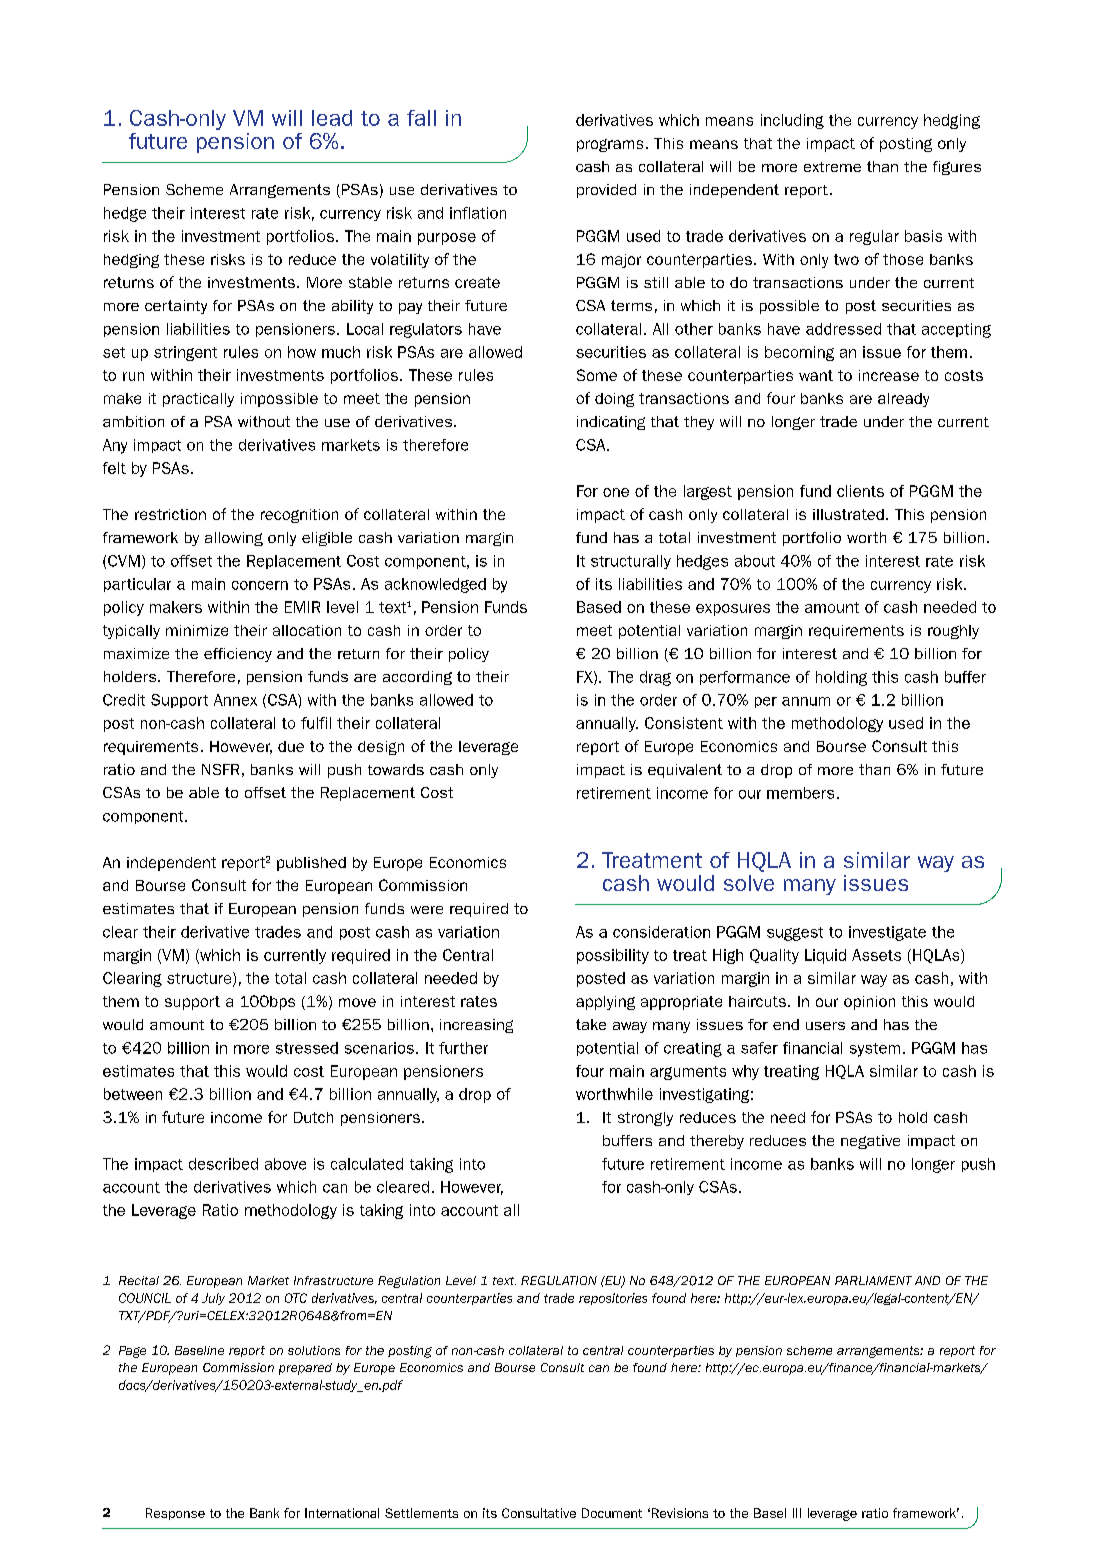 This image has height=1562, width=1104. What do you see at coordinates (311, 864) in the image?
I see `published` at bounding box center [311, 864].
